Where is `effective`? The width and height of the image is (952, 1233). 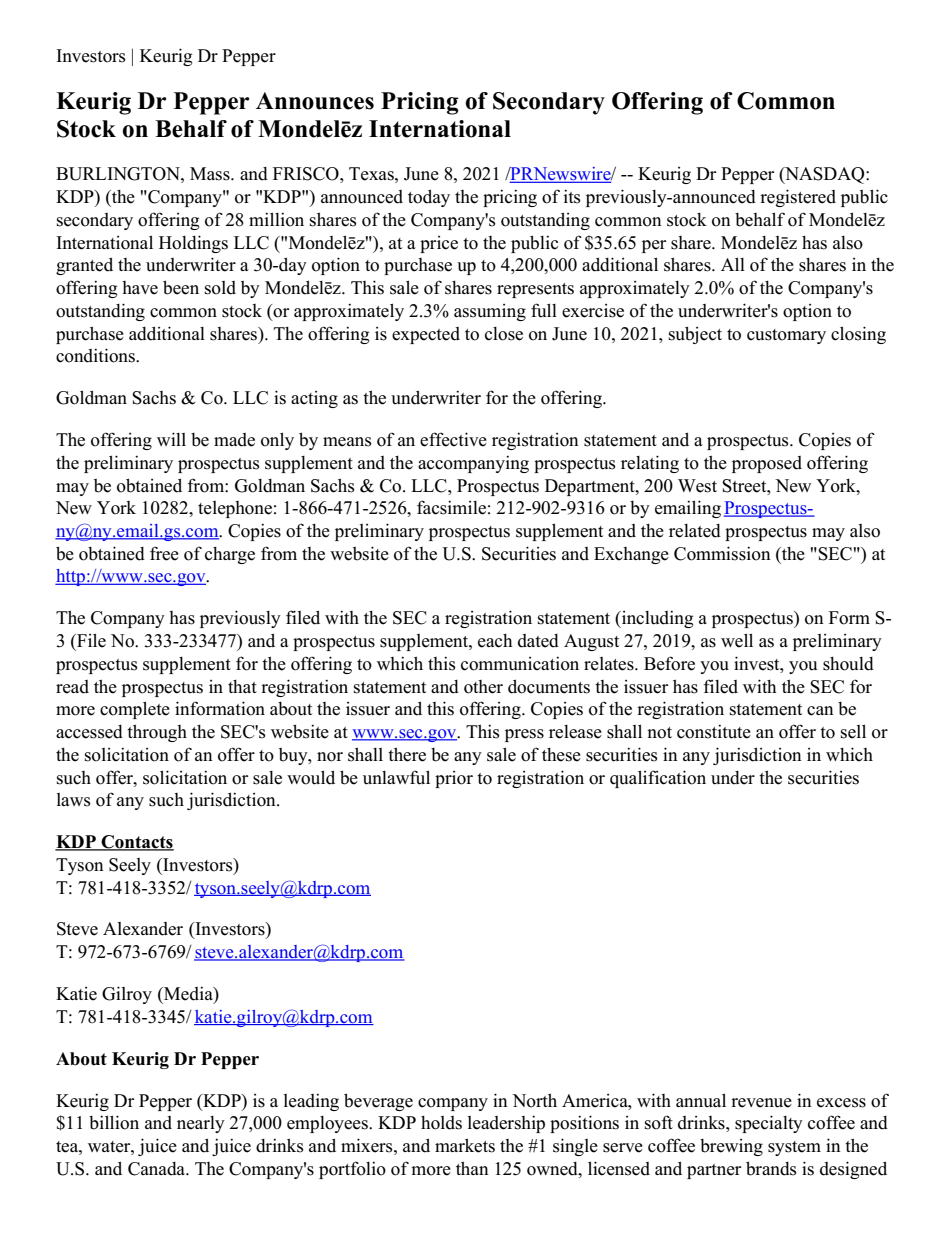
effective is located at coordinates (453, 439).
